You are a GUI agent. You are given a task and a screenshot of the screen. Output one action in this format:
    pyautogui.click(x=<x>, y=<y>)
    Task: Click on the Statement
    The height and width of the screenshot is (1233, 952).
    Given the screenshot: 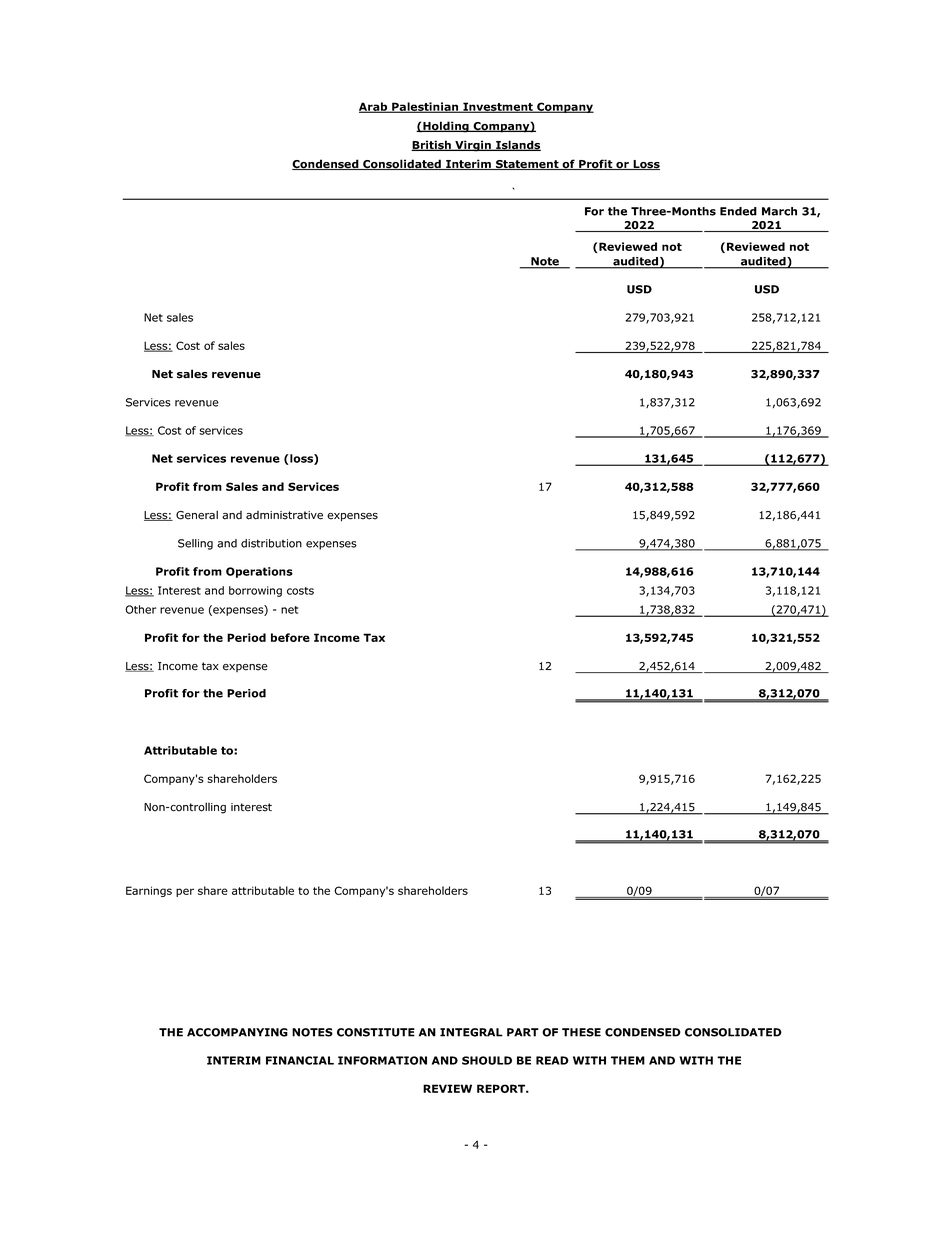 What is the action you would take?
    pyautogui.click(x=527, y=165)
